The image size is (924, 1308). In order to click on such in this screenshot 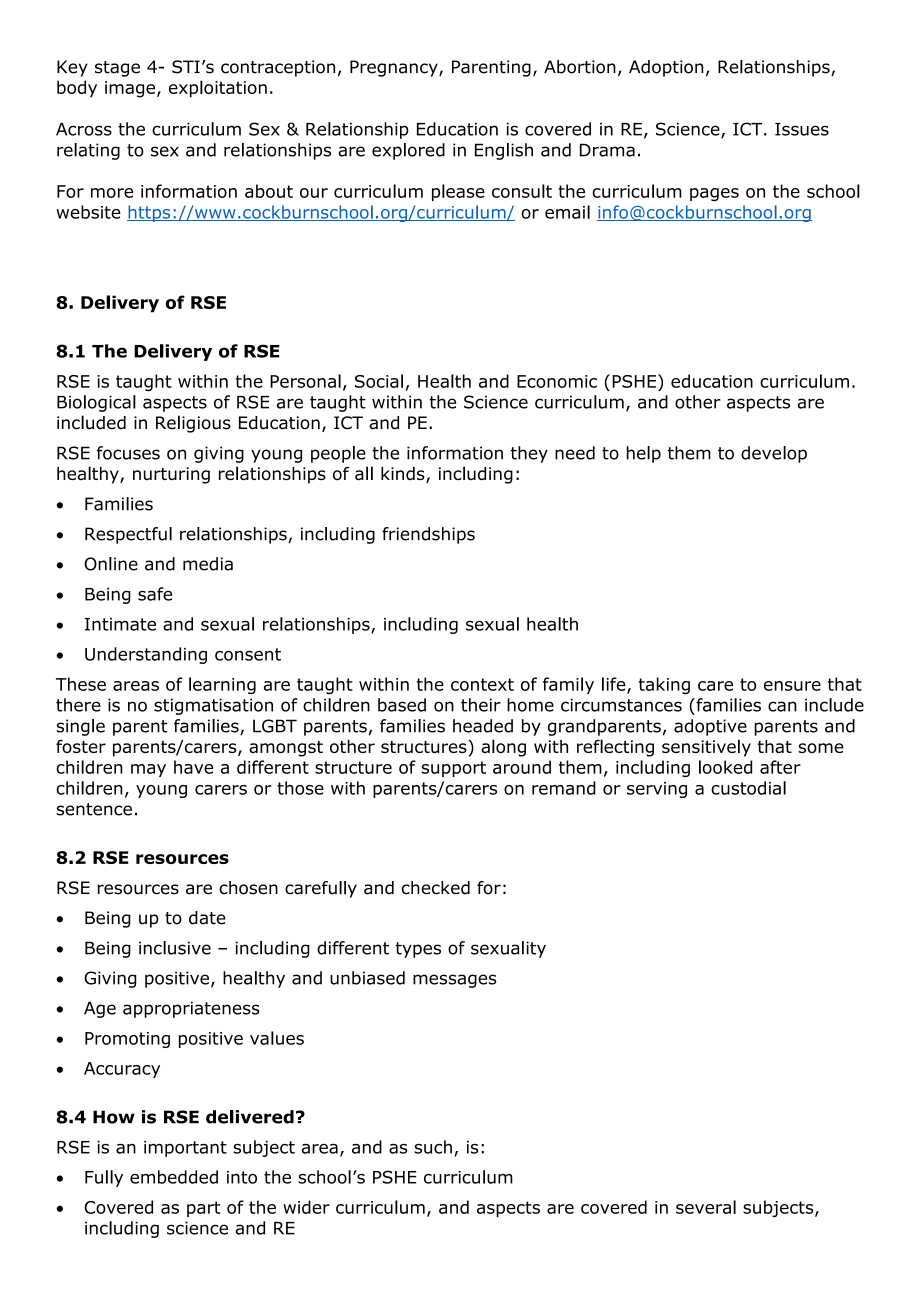, I will do `click(433, 1147)`.
